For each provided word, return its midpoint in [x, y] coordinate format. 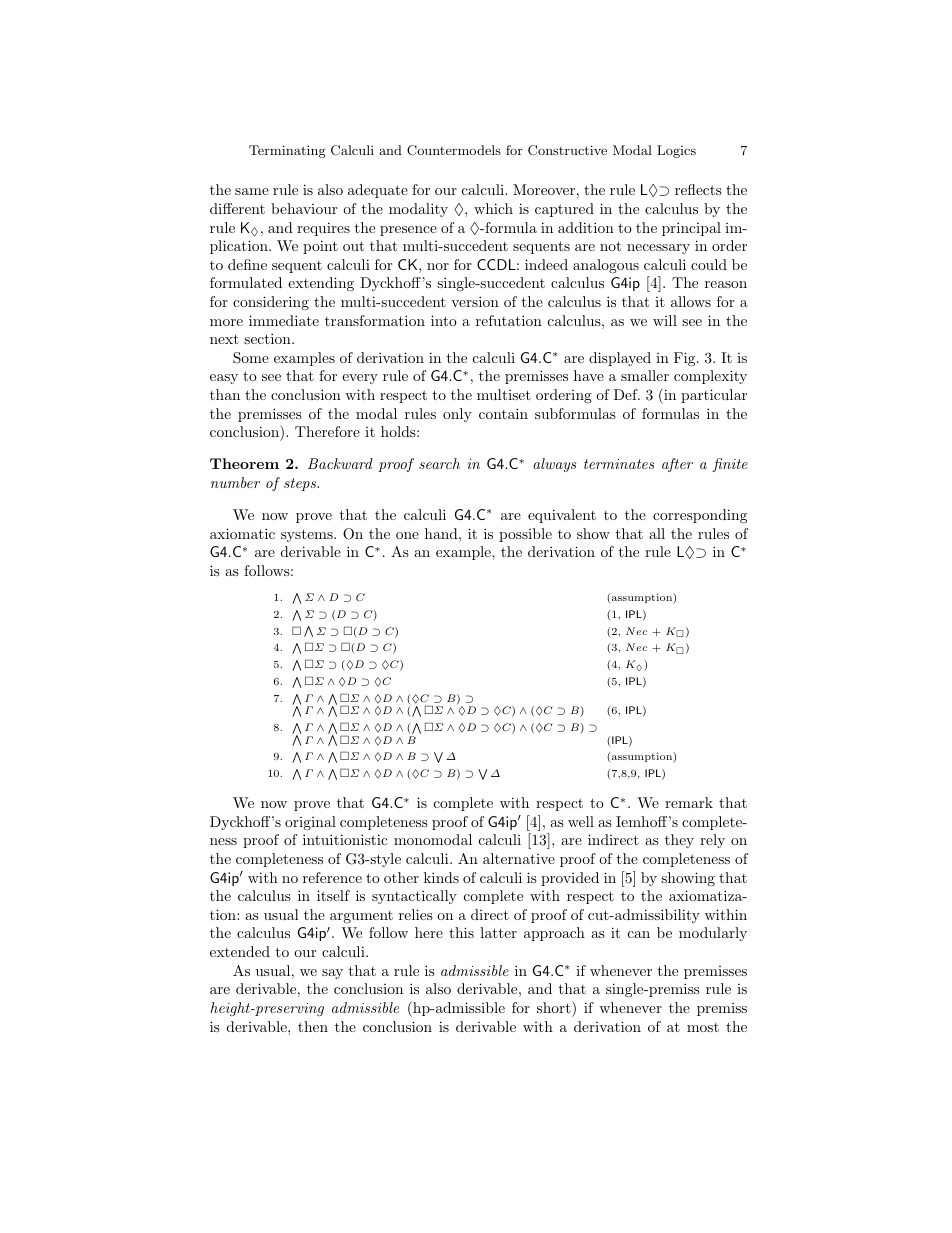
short [555, 1007]
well [581, 821]
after [677, 465]
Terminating [287, 151]
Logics [676, 151]
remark [689, 802]
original [310, 823]
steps [301, 484]
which [493, 208]
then [313, 1026]
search [439, 463]
